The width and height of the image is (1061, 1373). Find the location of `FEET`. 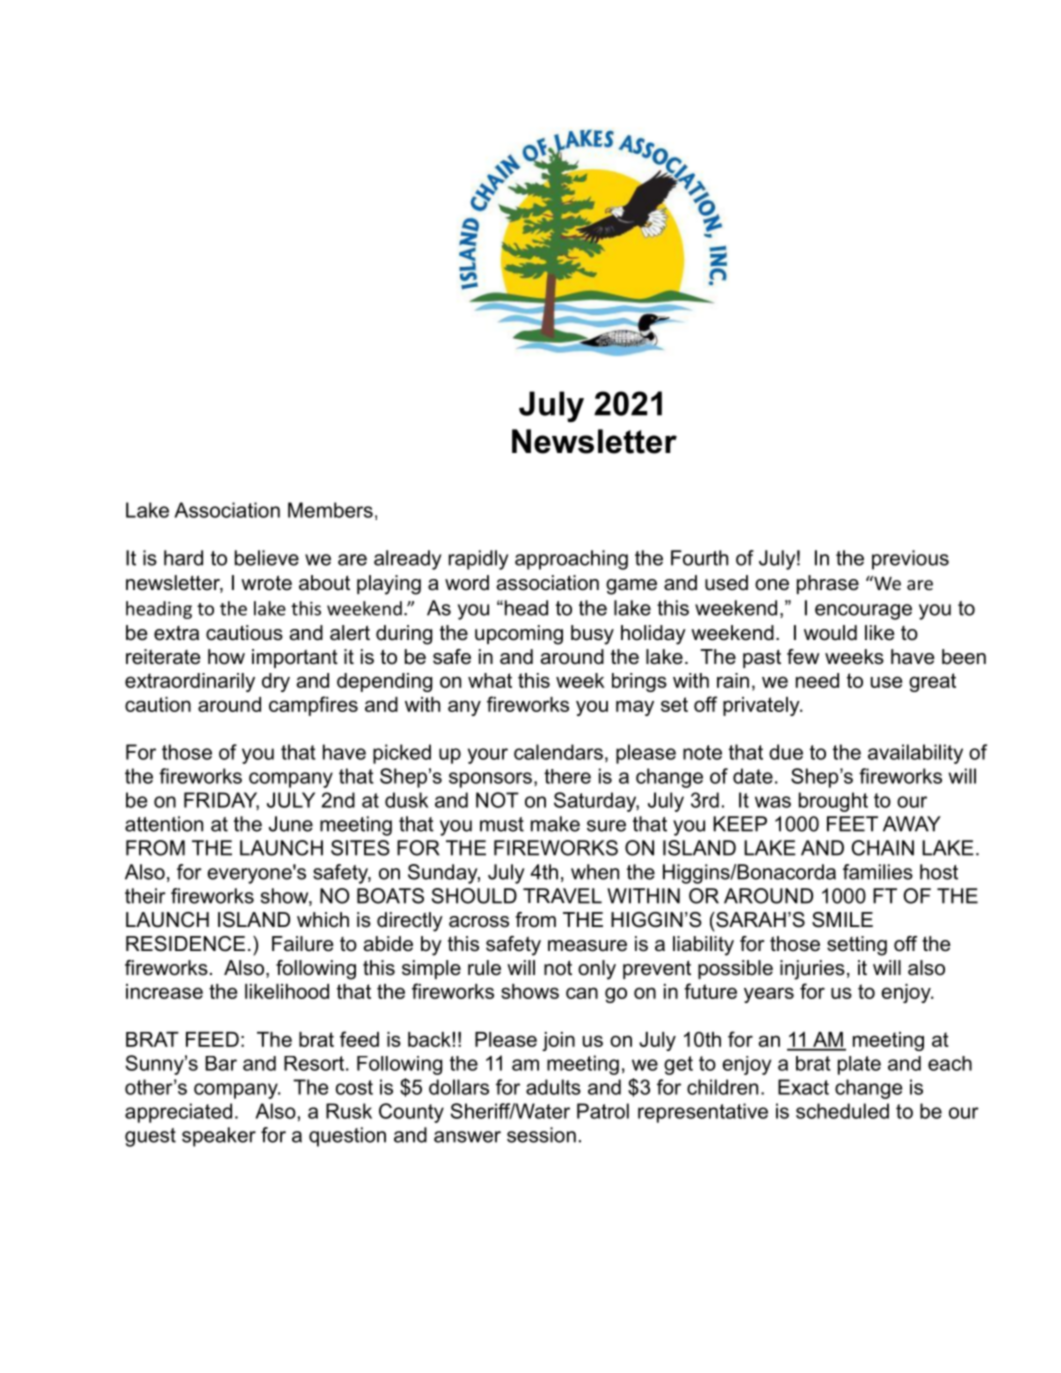

FEET is located at coordinates (852, 824).
